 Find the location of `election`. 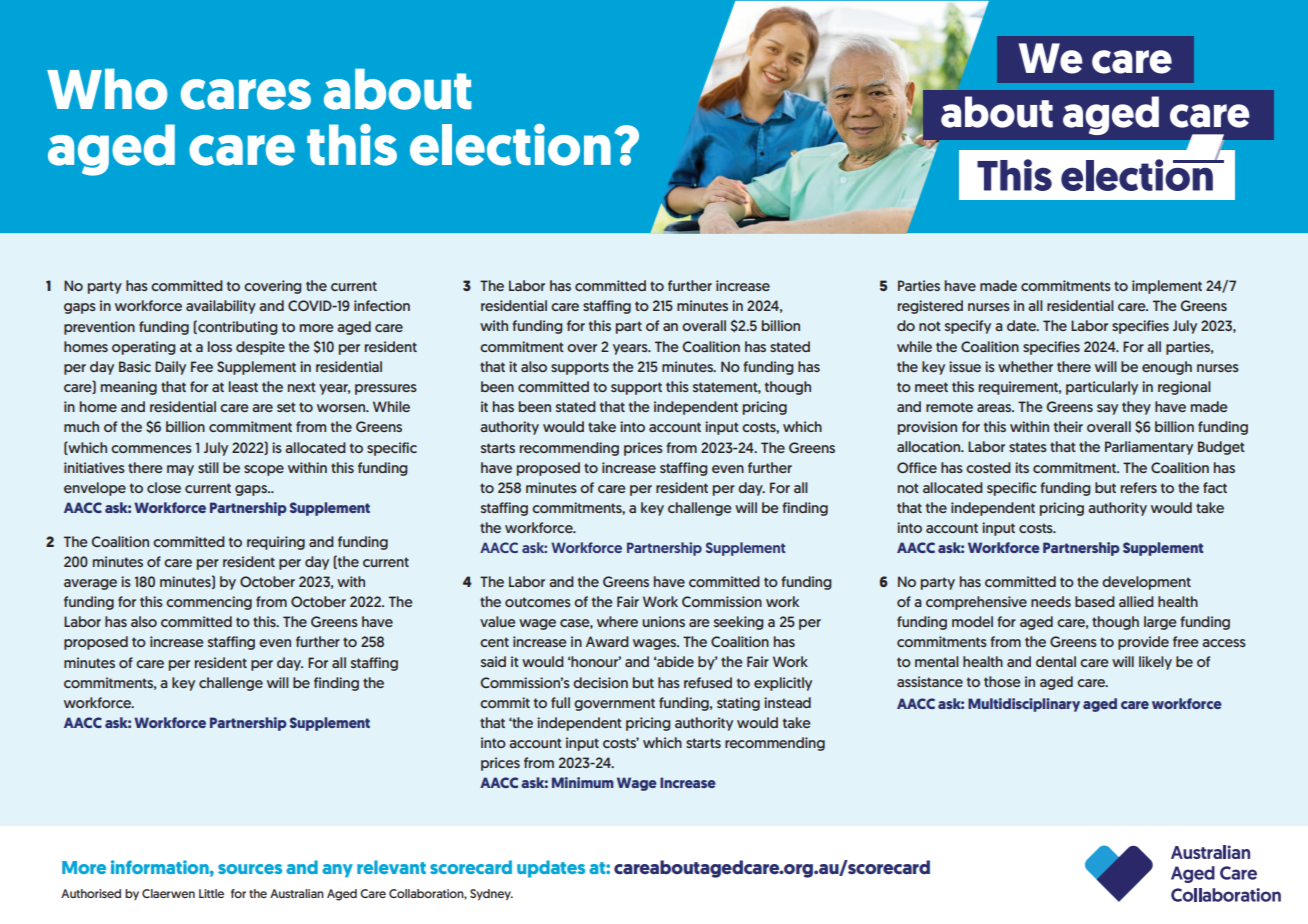

election is located at coordinates (510, 145).
